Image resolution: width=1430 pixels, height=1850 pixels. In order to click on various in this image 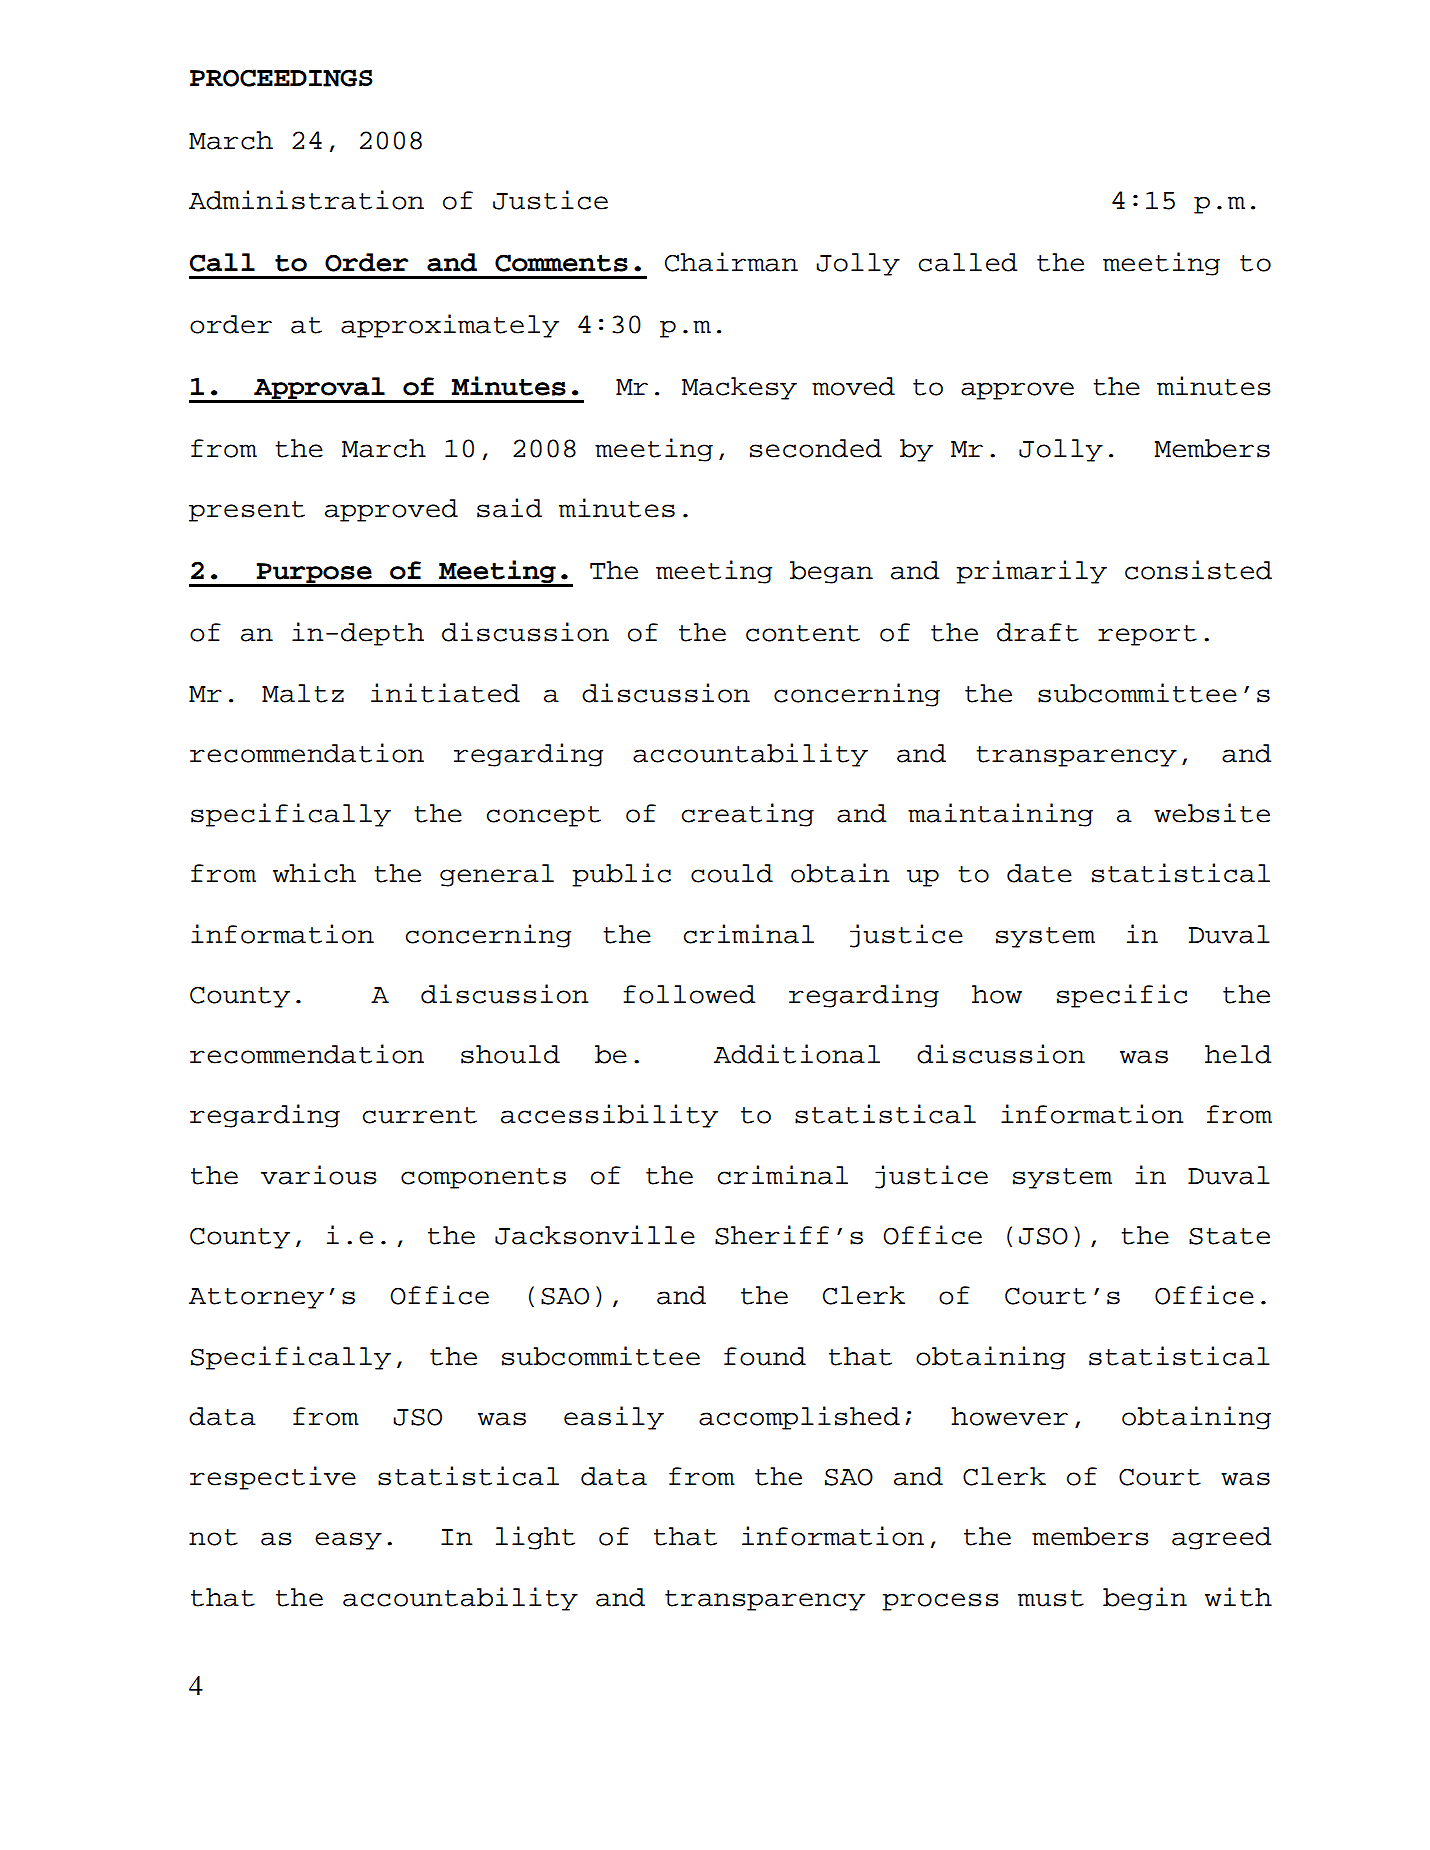, I will do `click(319, 1175)`.
